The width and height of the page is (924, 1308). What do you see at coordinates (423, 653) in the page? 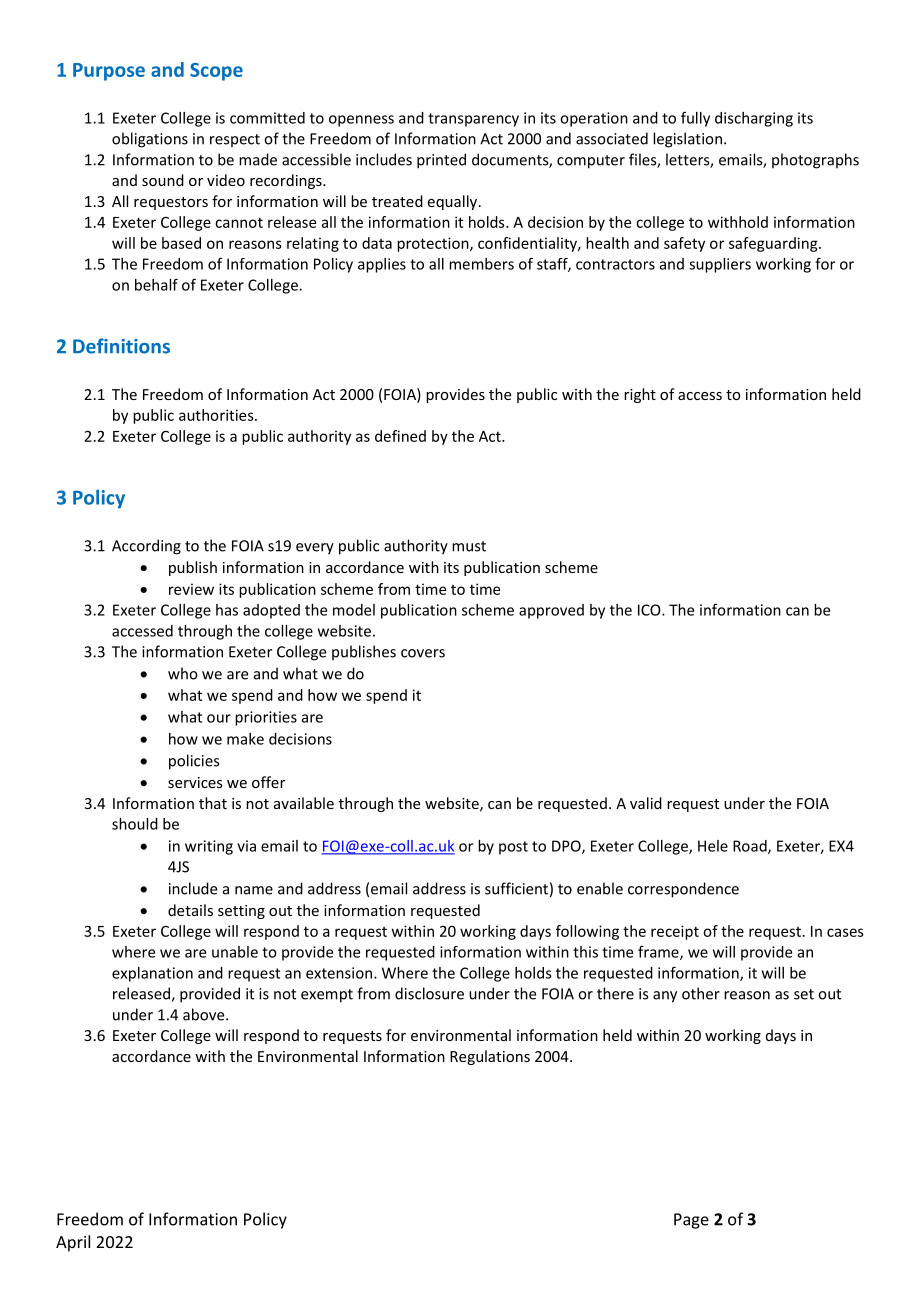
I see `covers` at bounding box center [423, 653].
